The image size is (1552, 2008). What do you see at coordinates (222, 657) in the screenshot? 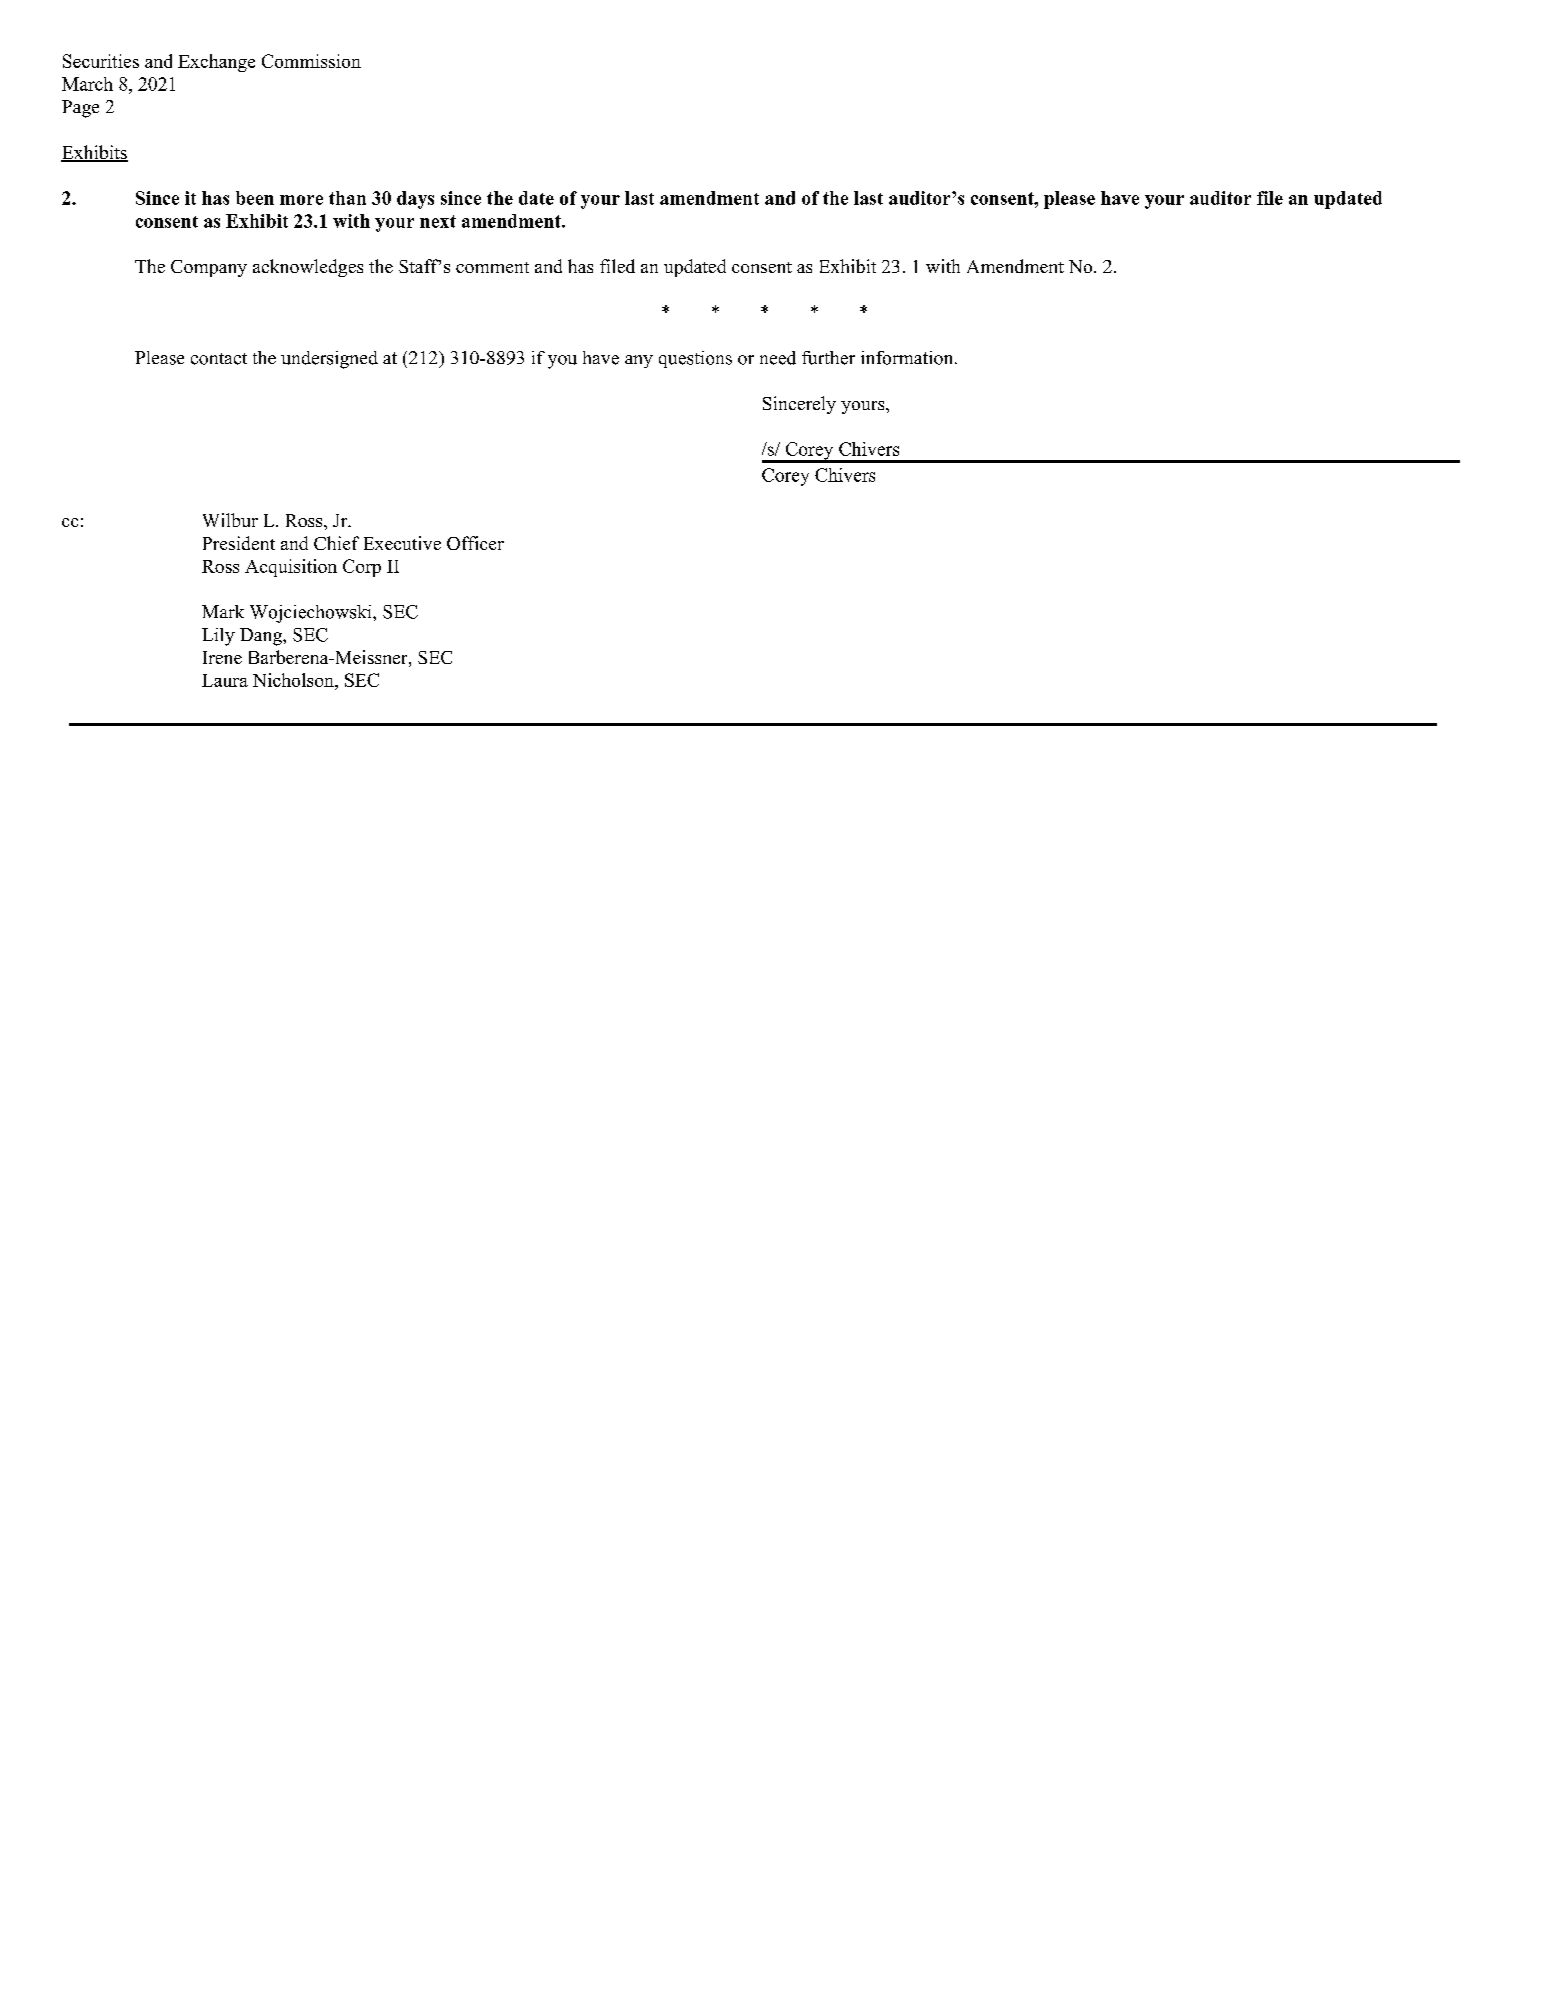
I see `Irene` at bounding box center [222, 657].
